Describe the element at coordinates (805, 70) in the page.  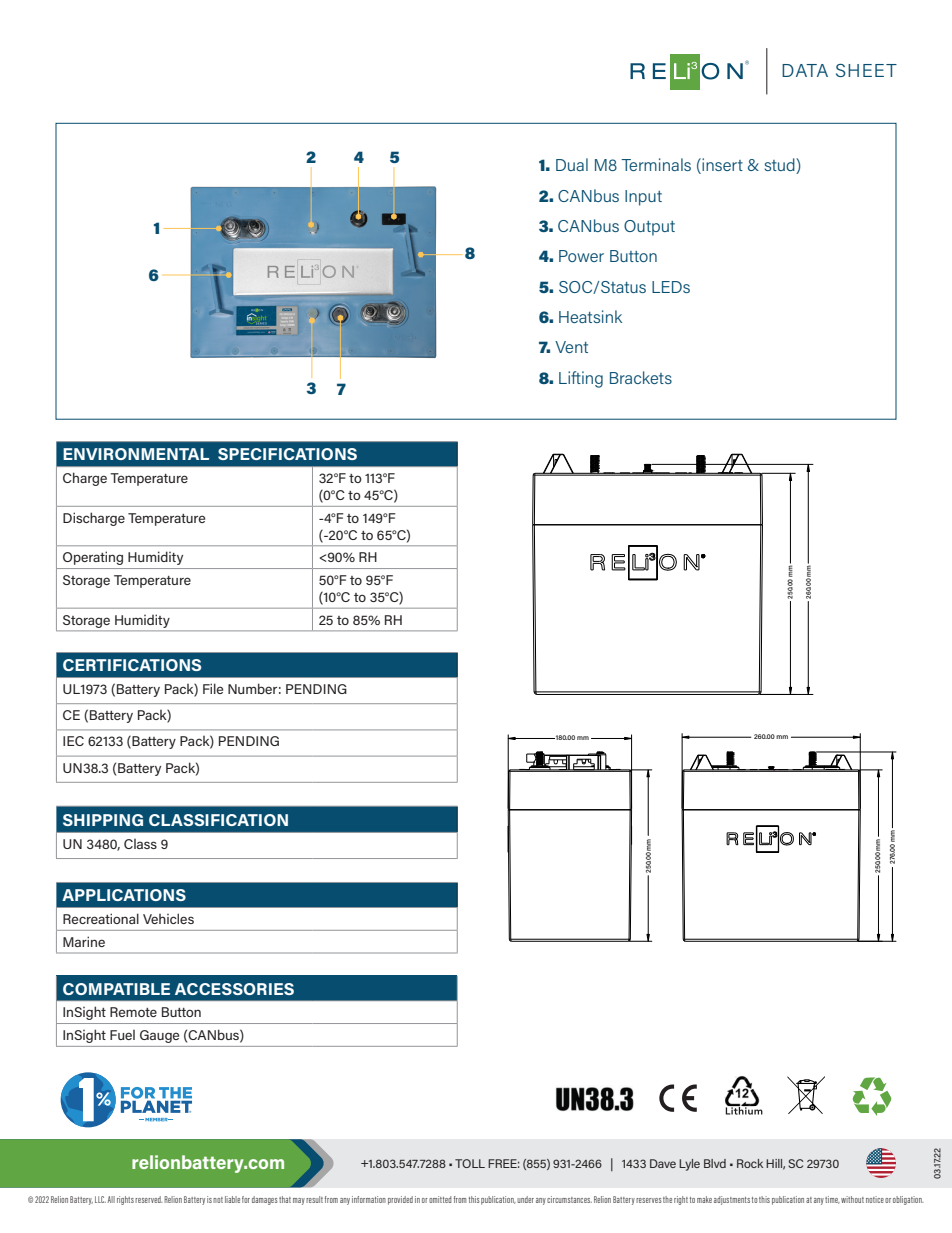
I see `DATA` at that location.
